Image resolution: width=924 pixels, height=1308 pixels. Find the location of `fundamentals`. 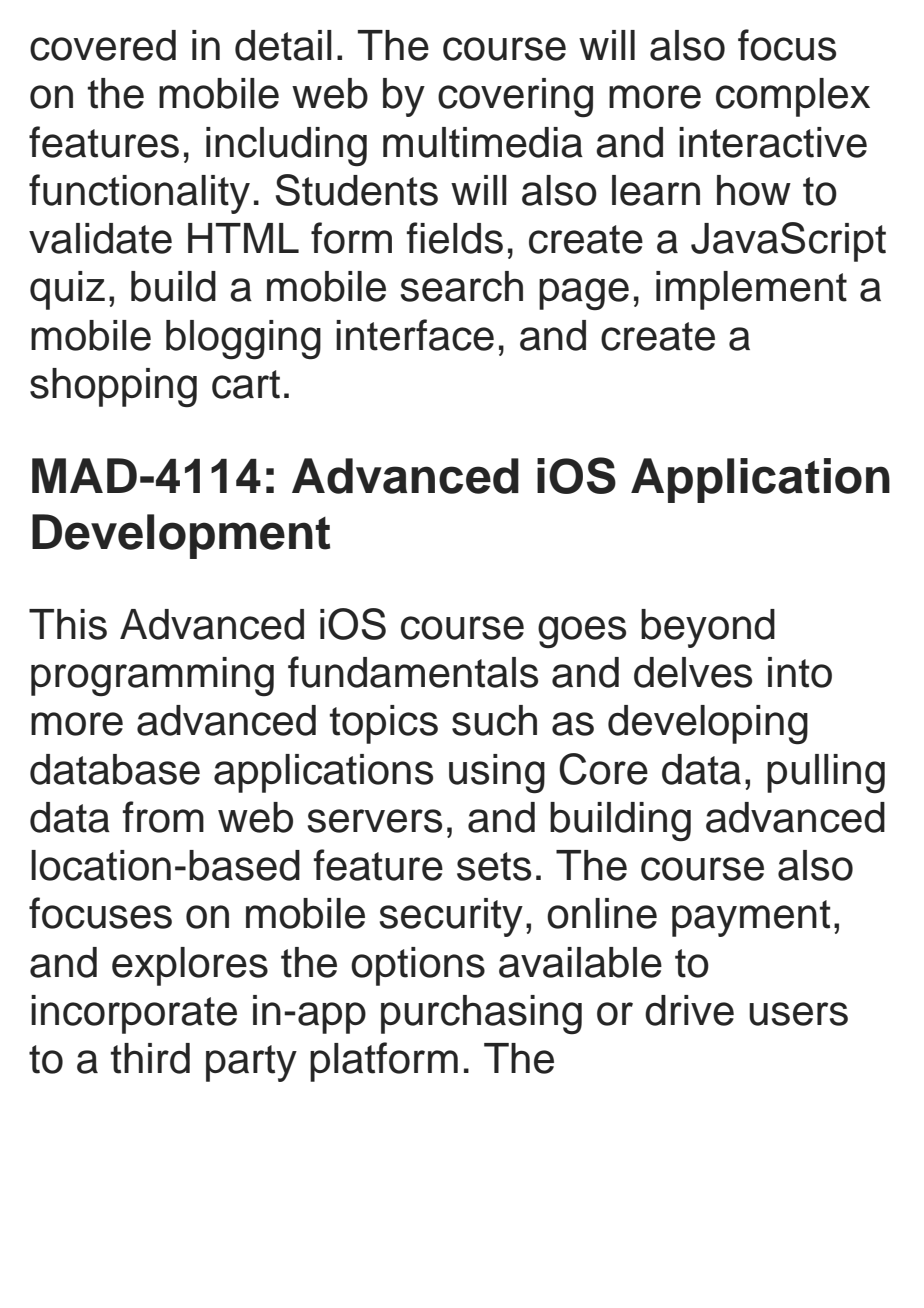

fundamentals is located at coordinates (413, 672).
